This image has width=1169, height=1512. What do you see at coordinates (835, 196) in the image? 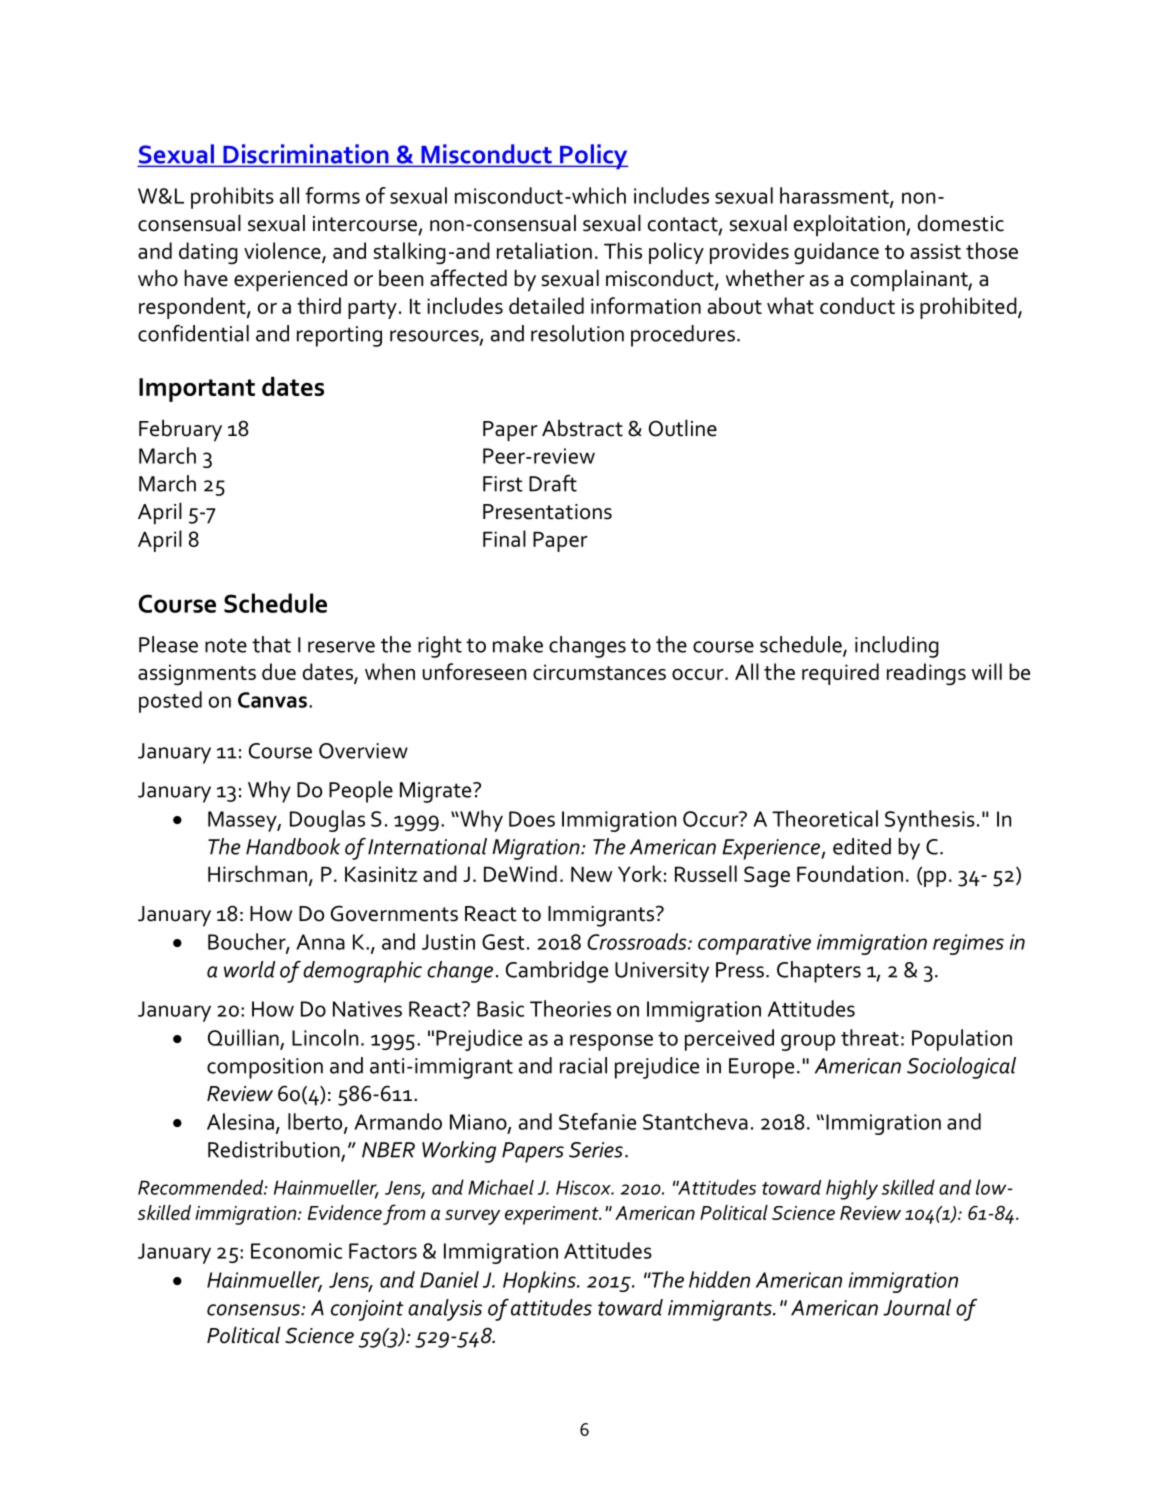
I see `harassment` at bounding box center [835, 196].
